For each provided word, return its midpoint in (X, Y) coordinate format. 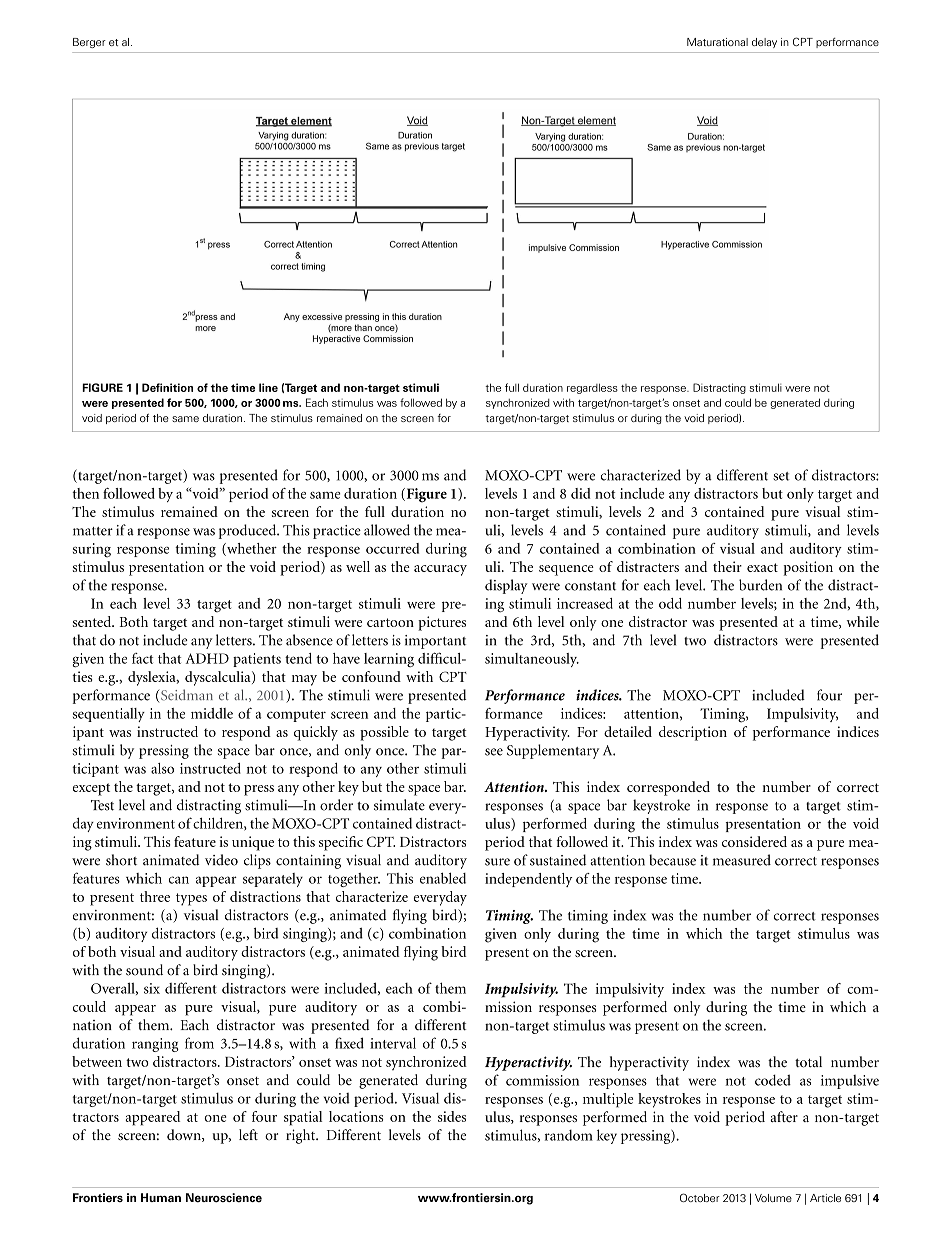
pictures (442, 623)
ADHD (207, 658)
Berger (89, 43)
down (185, 1135)
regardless (592, 388)
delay (764, 43)
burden (760, 585)
